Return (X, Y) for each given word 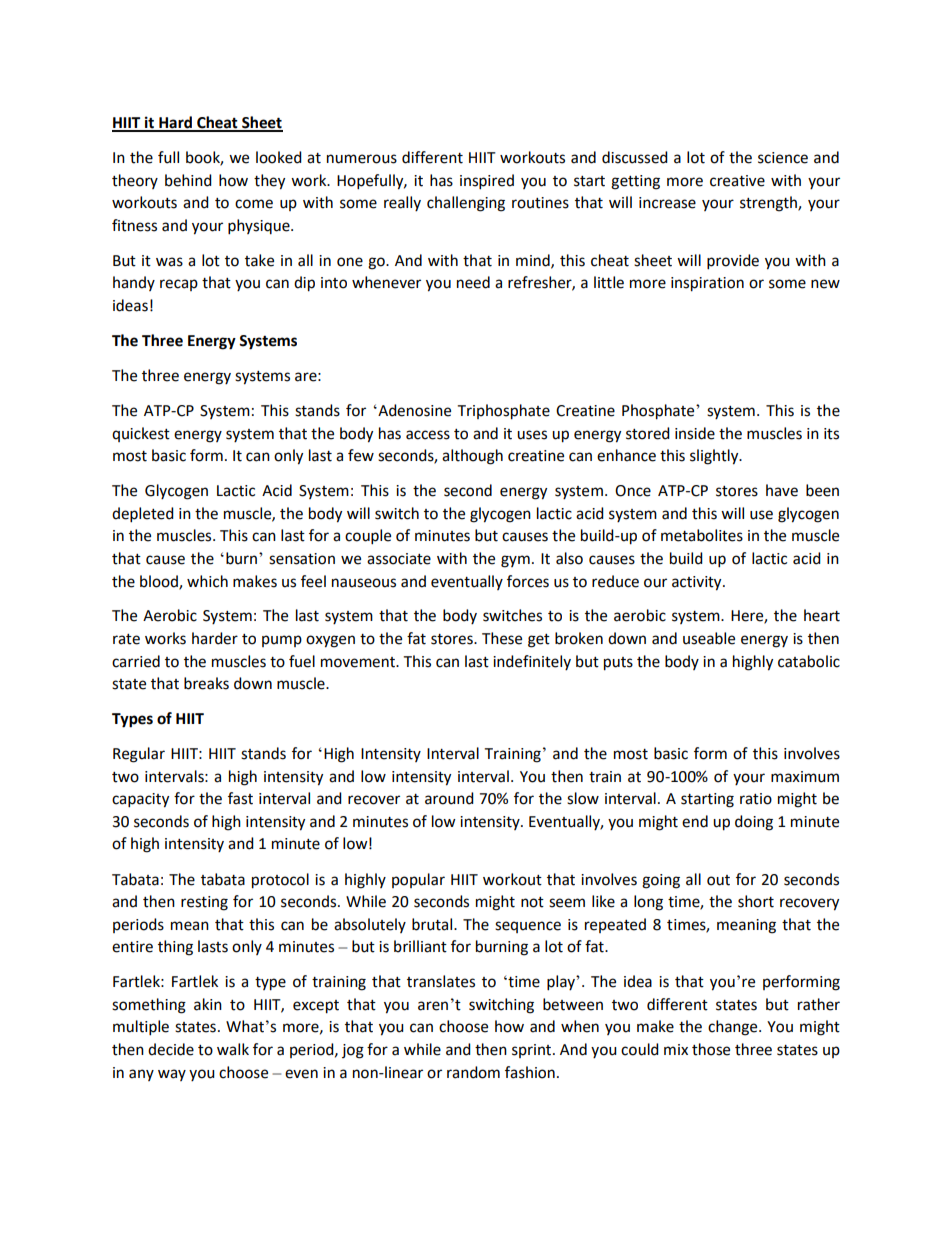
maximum (805, 777)
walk (233, 1049)
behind (188, 180)
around (449, 798)
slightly (715, 457)
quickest (141, 434)
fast (240, 798)
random (473, 1072)
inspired (487, 182)
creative (737, 181)
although (472, 457)
